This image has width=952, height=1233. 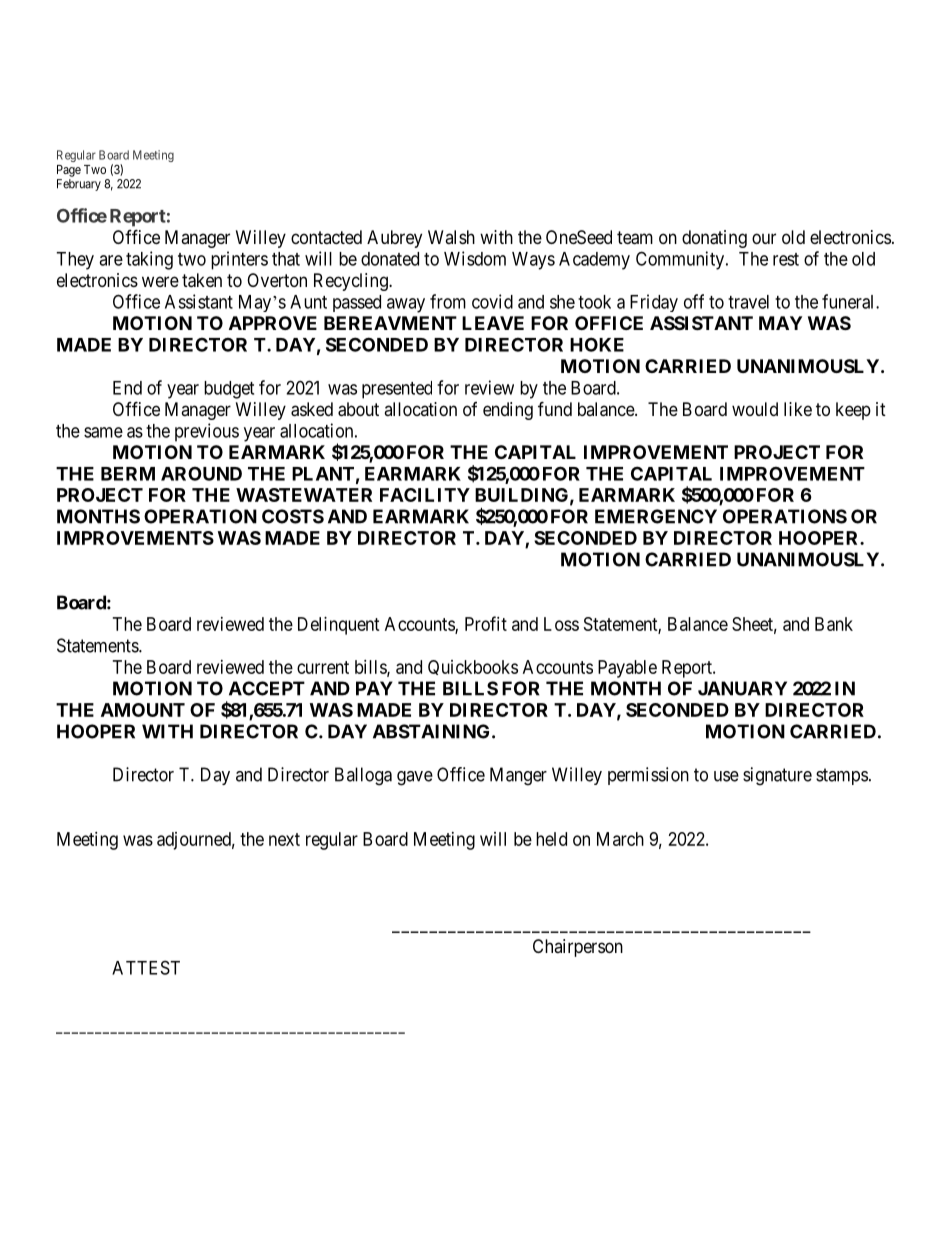 I want to click on Profit, so click(x=486, y=623).
